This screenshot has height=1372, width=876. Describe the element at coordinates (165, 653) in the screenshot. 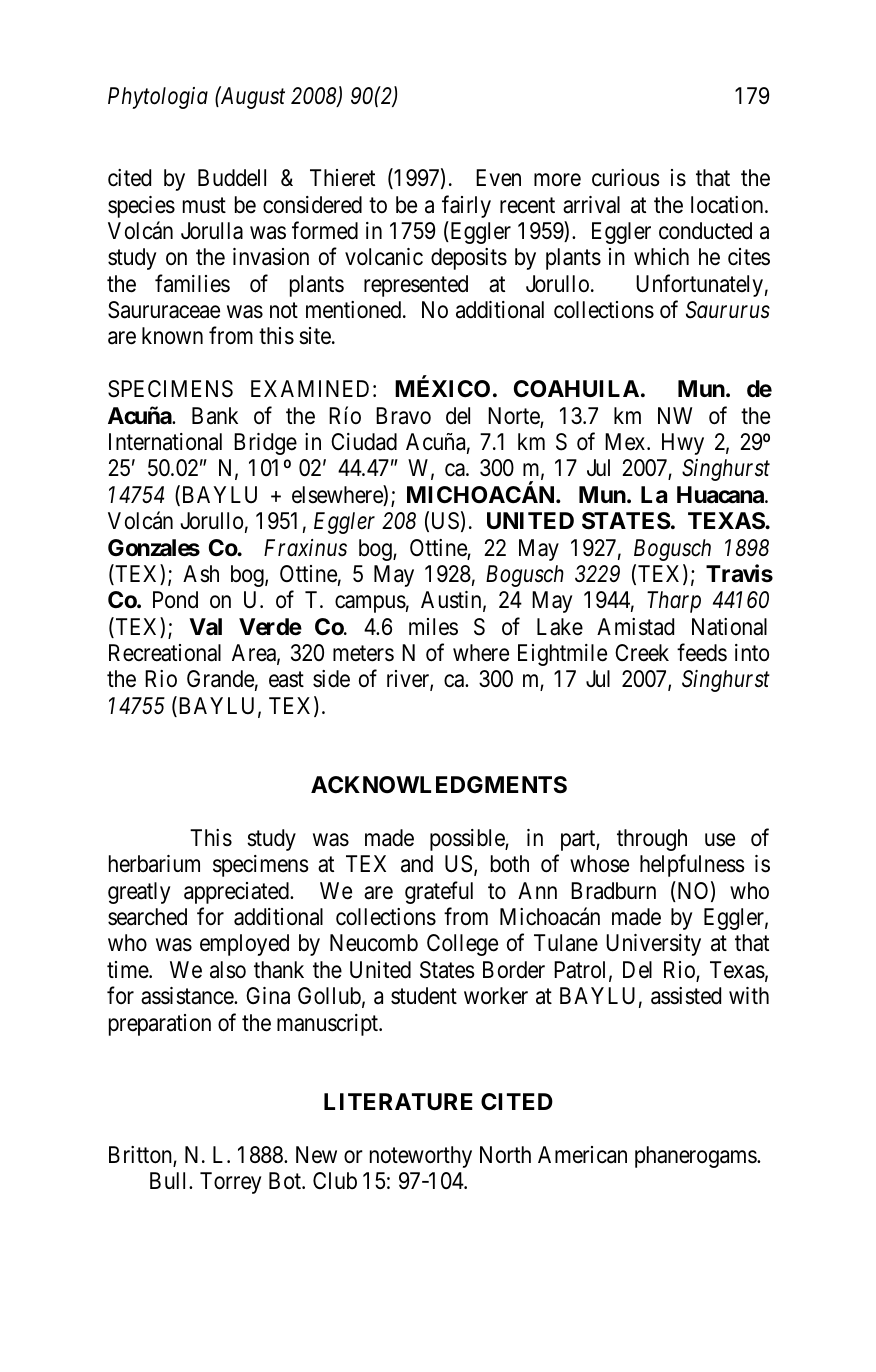

I see `Recreational` at that location.
